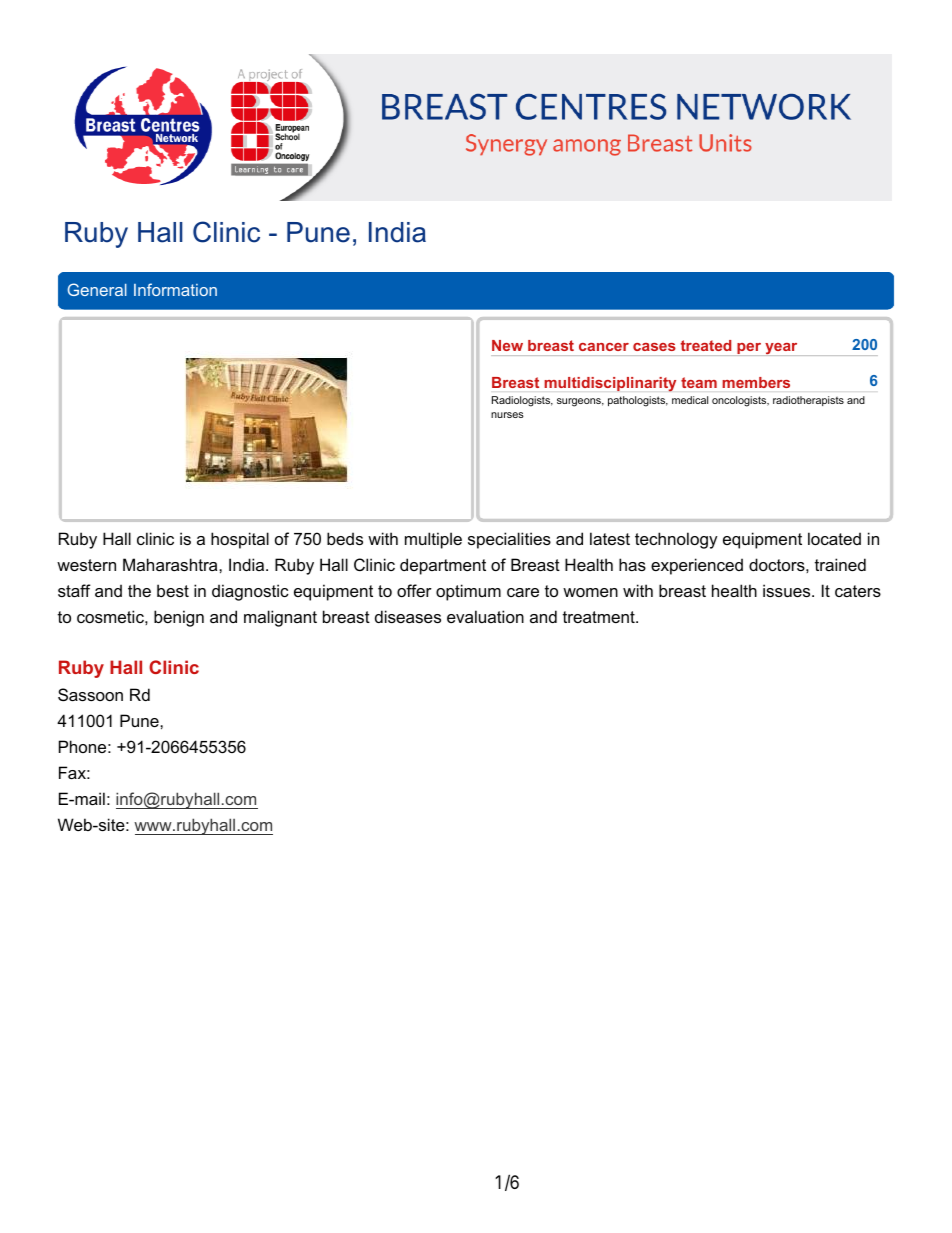  Describe the element at coordinates (507, 415) in the document. I see `nurses` at that location.
